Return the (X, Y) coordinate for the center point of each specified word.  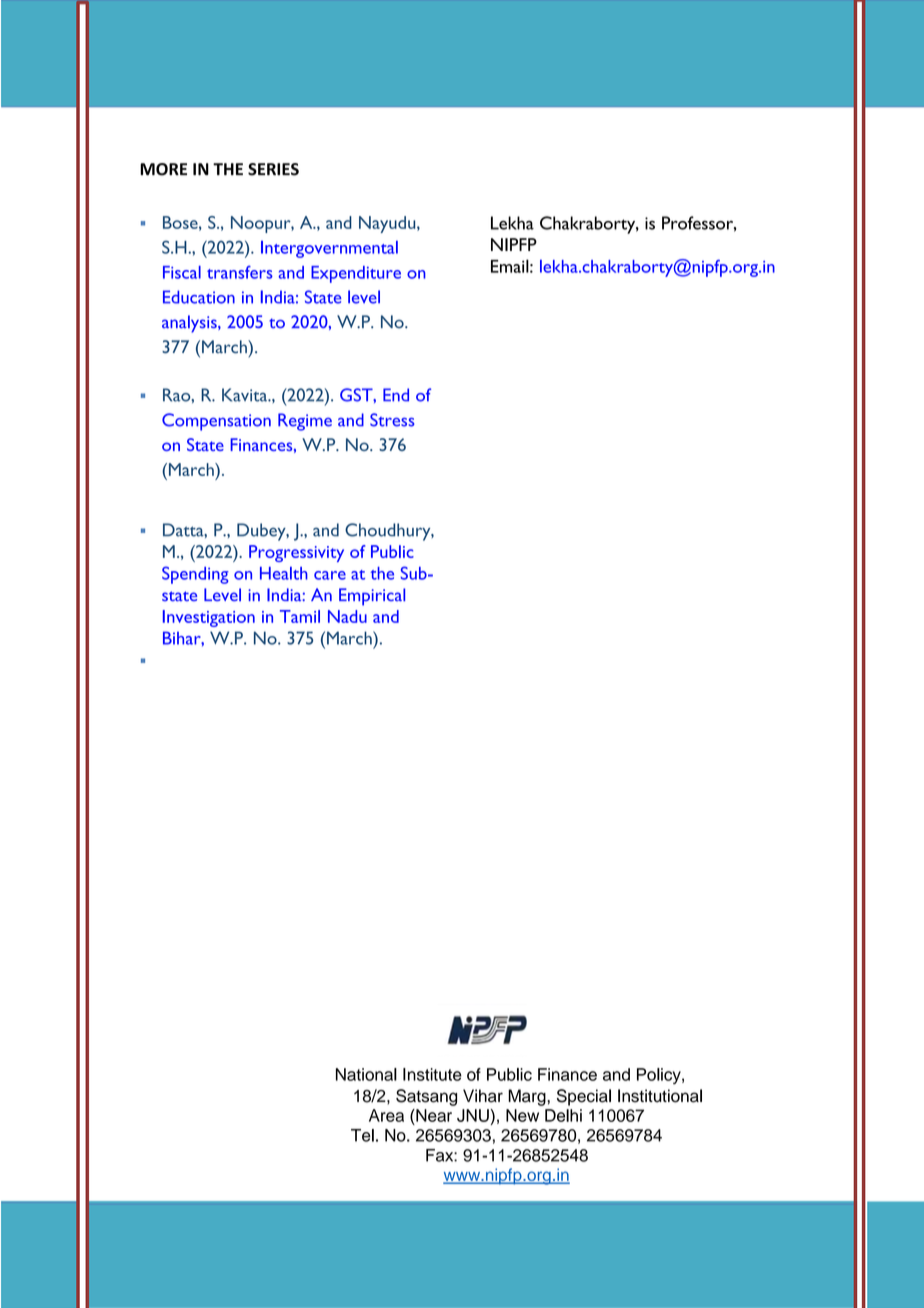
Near (433, 1115)
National (366, 1074)
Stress (392, 420)
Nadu (347, 616)
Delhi (563, 1115)
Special (584, 1097)
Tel (362, 1135)
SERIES (273, 169)
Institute (432, 1074)
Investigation (209, 618)
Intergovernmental (329, 249)
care (330, 575)
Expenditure (356, 274)
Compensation (216, 422)
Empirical (372, 597)
